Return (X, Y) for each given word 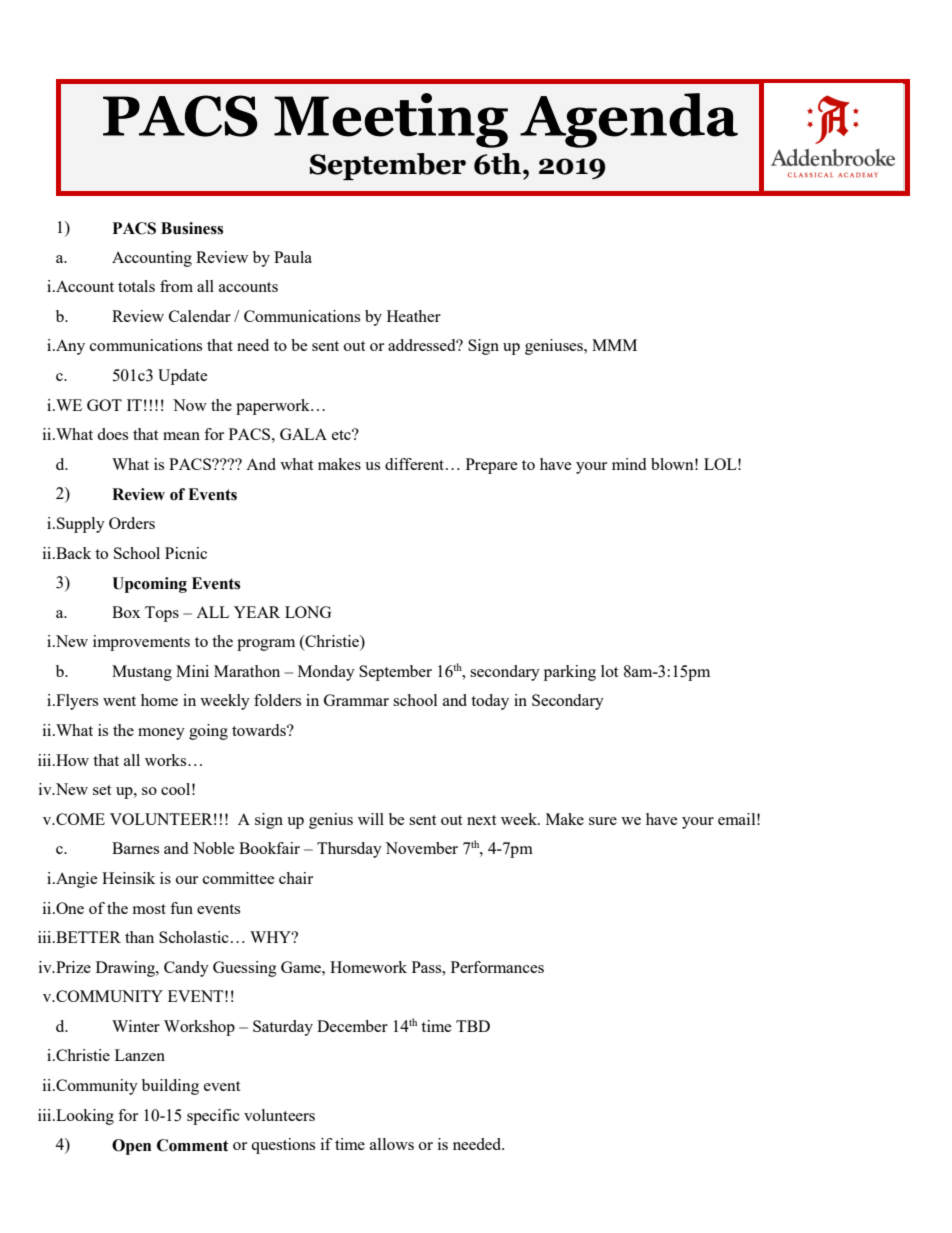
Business (192, 228)
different (416, 464)
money (161, 734)
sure (603, 821)
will (371, 819)
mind (629, 464)
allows (392, 1144)
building (170, 1087)
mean (181, 436)
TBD (473, 1026)
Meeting (391, 120)
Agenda (629, 120)
